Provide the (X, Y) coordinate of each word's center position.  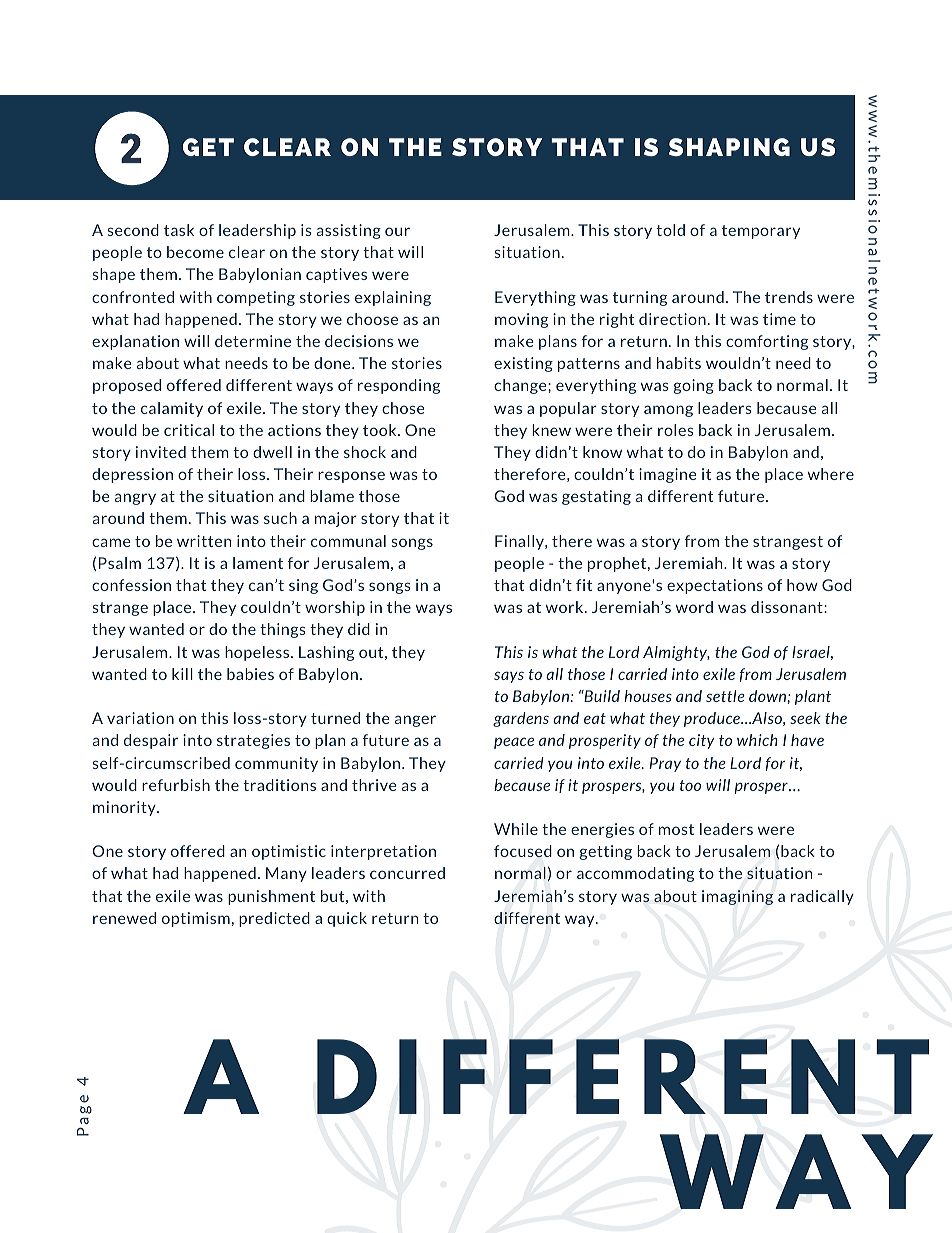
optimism (196, 919)
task (179, 230)
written (204, 541)
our (397, 231)
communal (348, 541)
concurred (407, 873)
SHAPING (729, 147)
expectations (715, 586)
